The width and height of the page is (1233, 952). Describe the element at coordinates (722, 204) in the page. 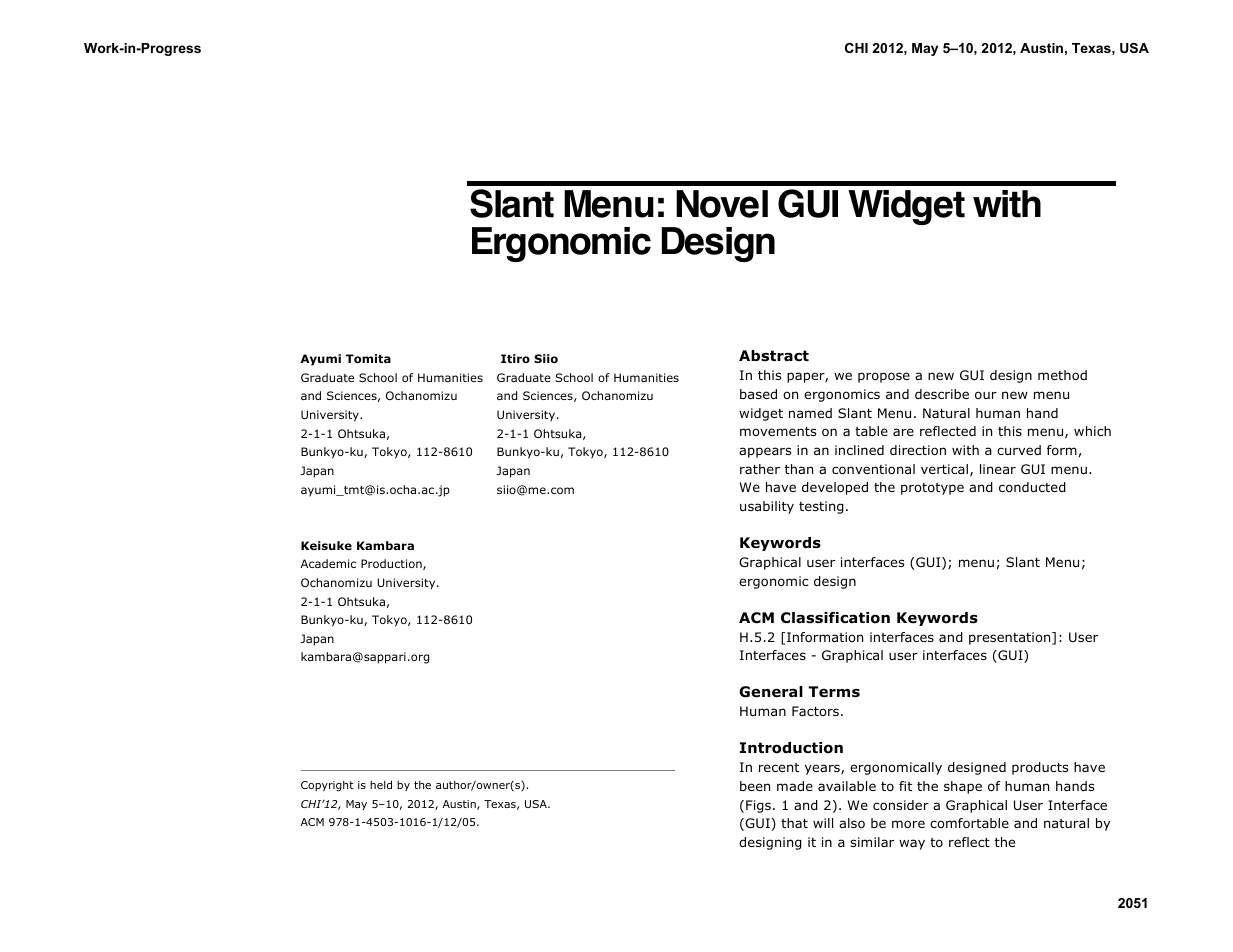

I see `Novel` at that location.
